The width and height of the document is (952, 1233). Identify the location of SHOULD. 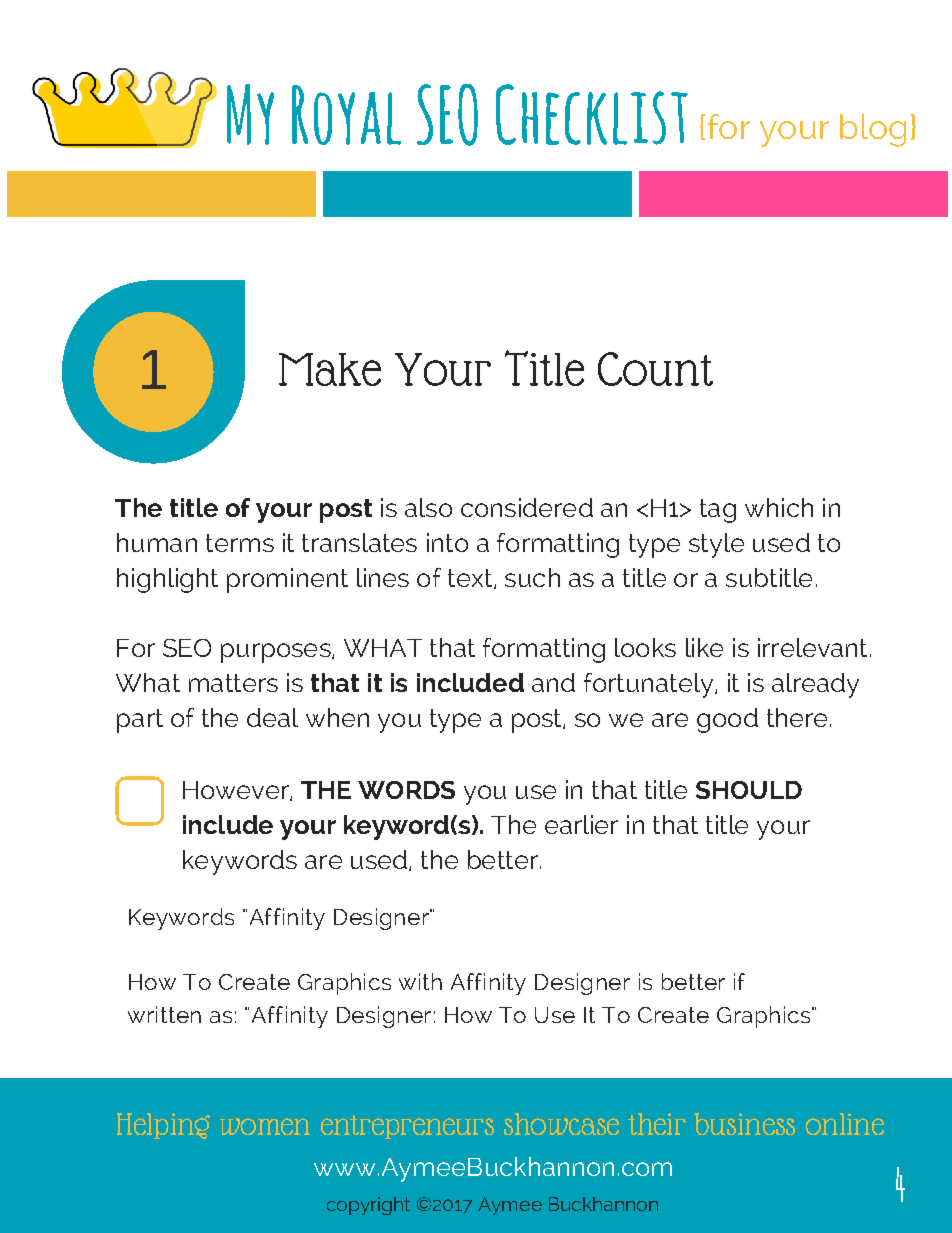
(749, 790).
